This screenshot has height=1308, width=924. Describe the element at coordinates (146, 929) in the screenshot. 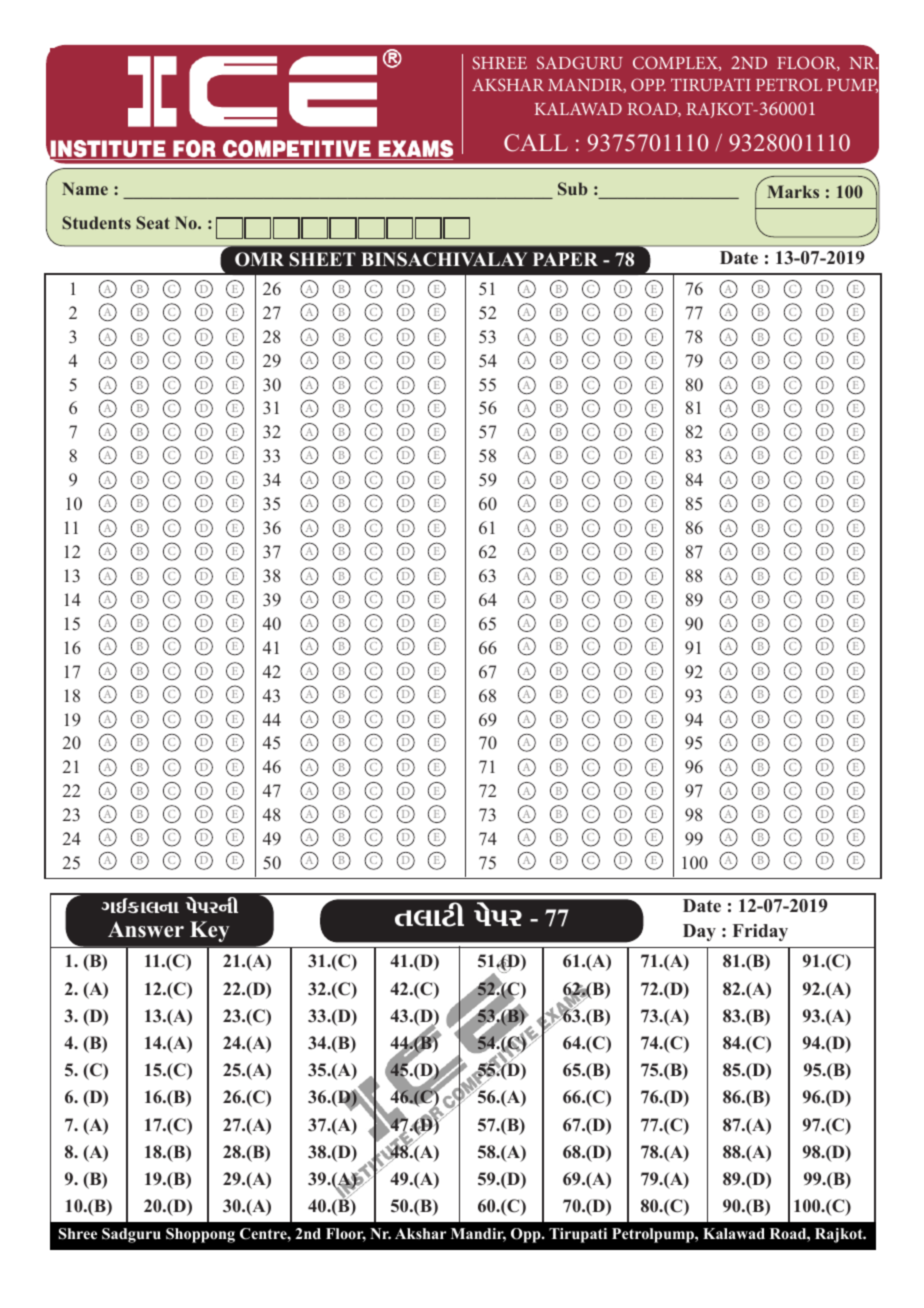

I see `Answer` at that location.
